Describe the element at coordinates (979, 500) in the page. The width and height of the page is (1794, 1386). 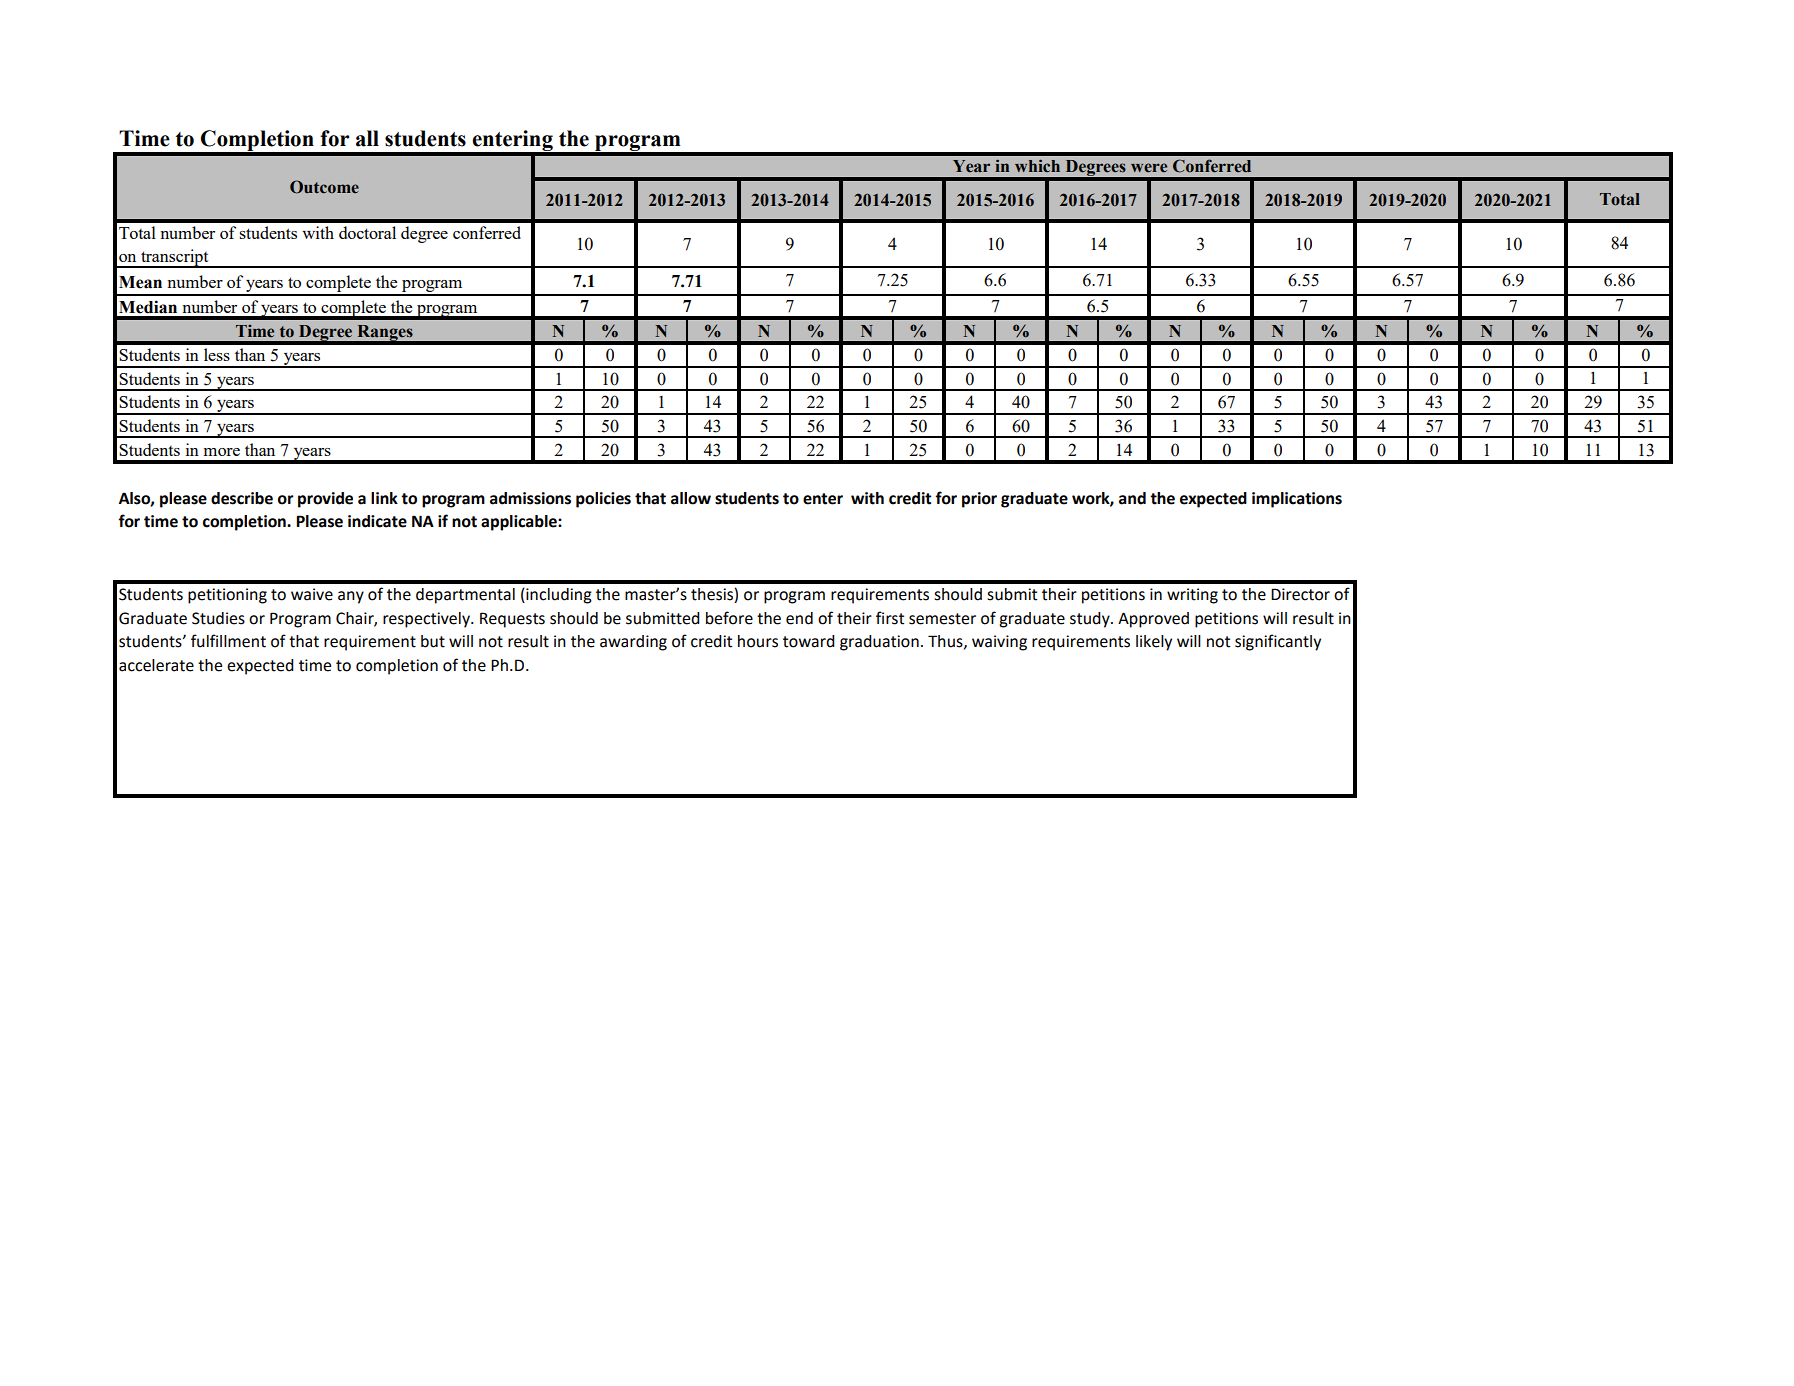
I see `prior` at that location.
